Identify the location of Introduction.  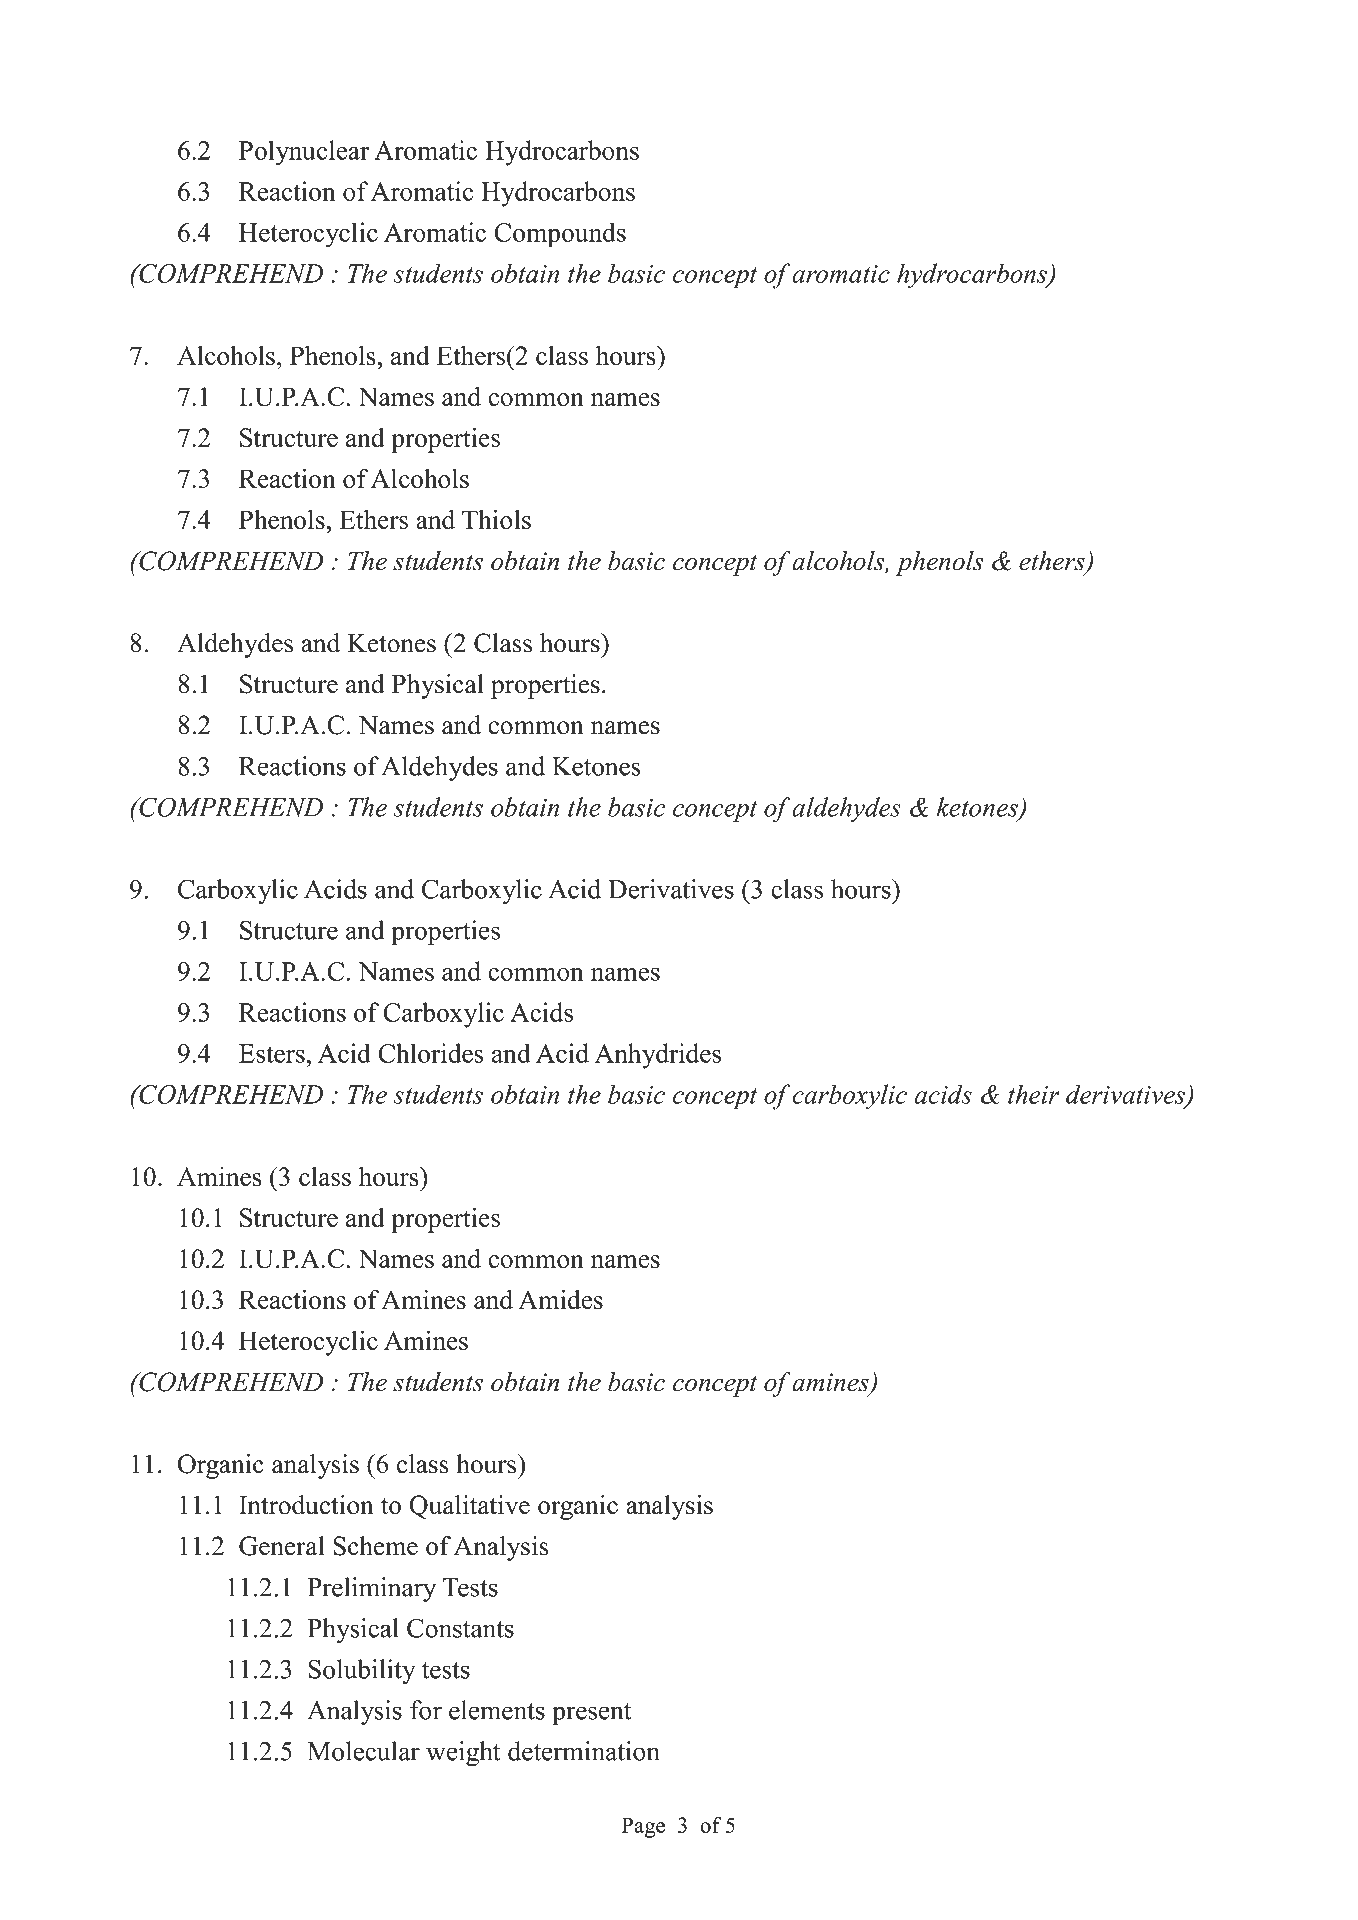
(306, 1505).
